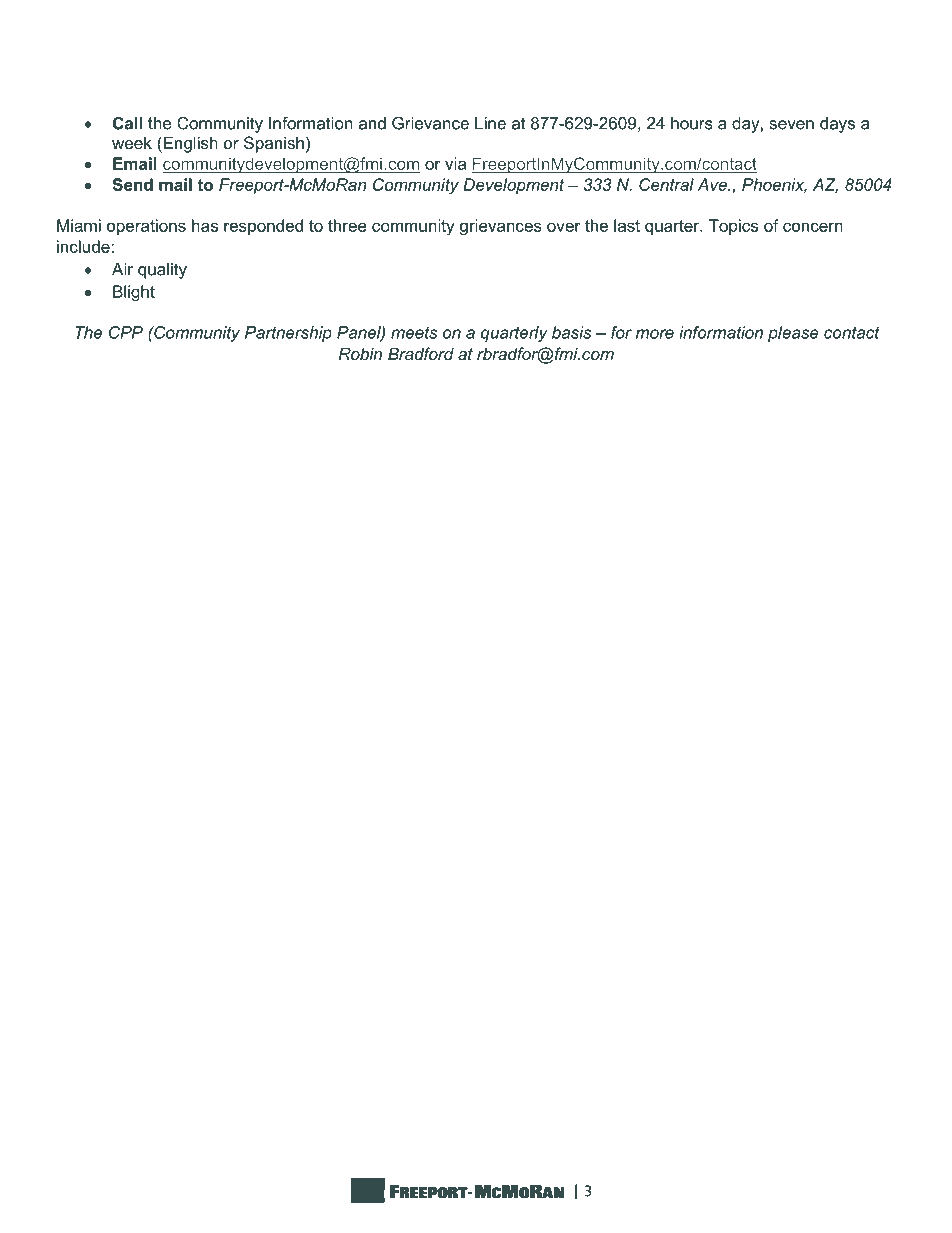 This page has width=952, height=1233. I want to click on Send, so click(132, 184).
